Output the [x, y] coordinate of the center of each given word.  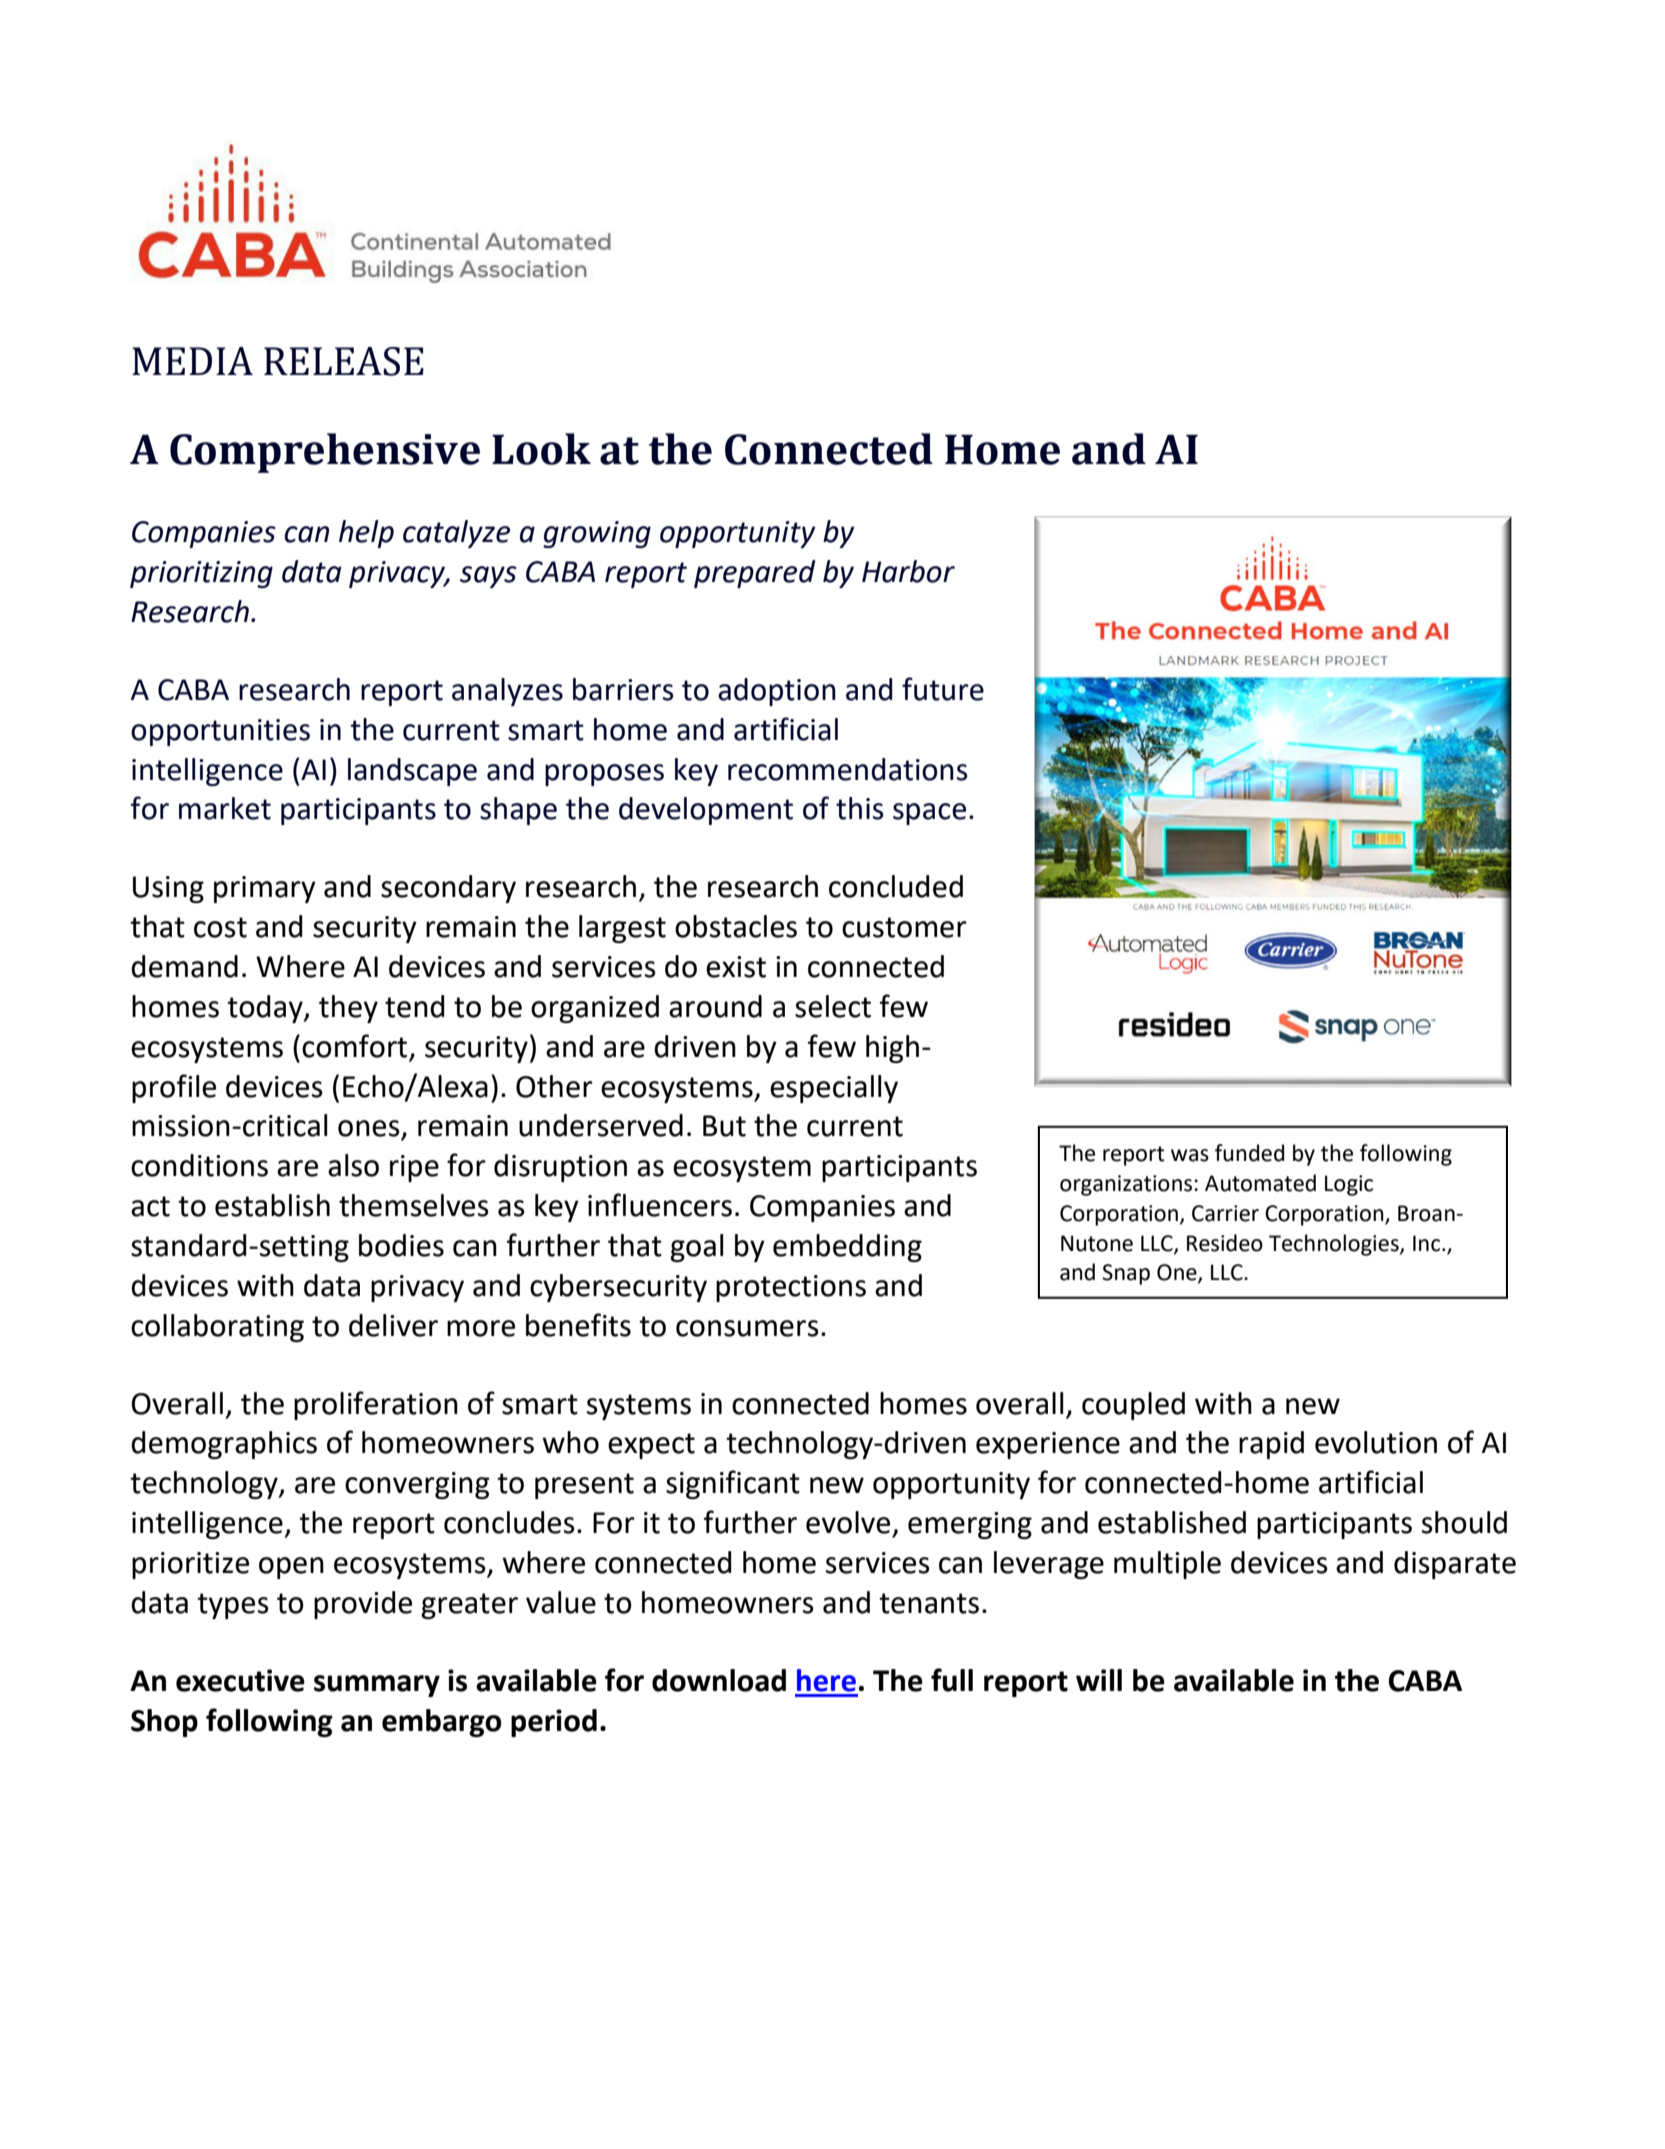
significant [733, 1484]
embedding [847, 1248]
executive [240, 1680]
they [348, 1009]
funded [1249, 1153]
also [353, 1165]
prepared [755, 574]
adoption [777, 692]
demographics [224, 1445]
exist [736, 967]
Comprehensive [325, 453]
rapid [1271, 1445]
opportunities [220, 732]
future [943, 689]
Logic [1349, 1185]
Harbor [908, 571]
